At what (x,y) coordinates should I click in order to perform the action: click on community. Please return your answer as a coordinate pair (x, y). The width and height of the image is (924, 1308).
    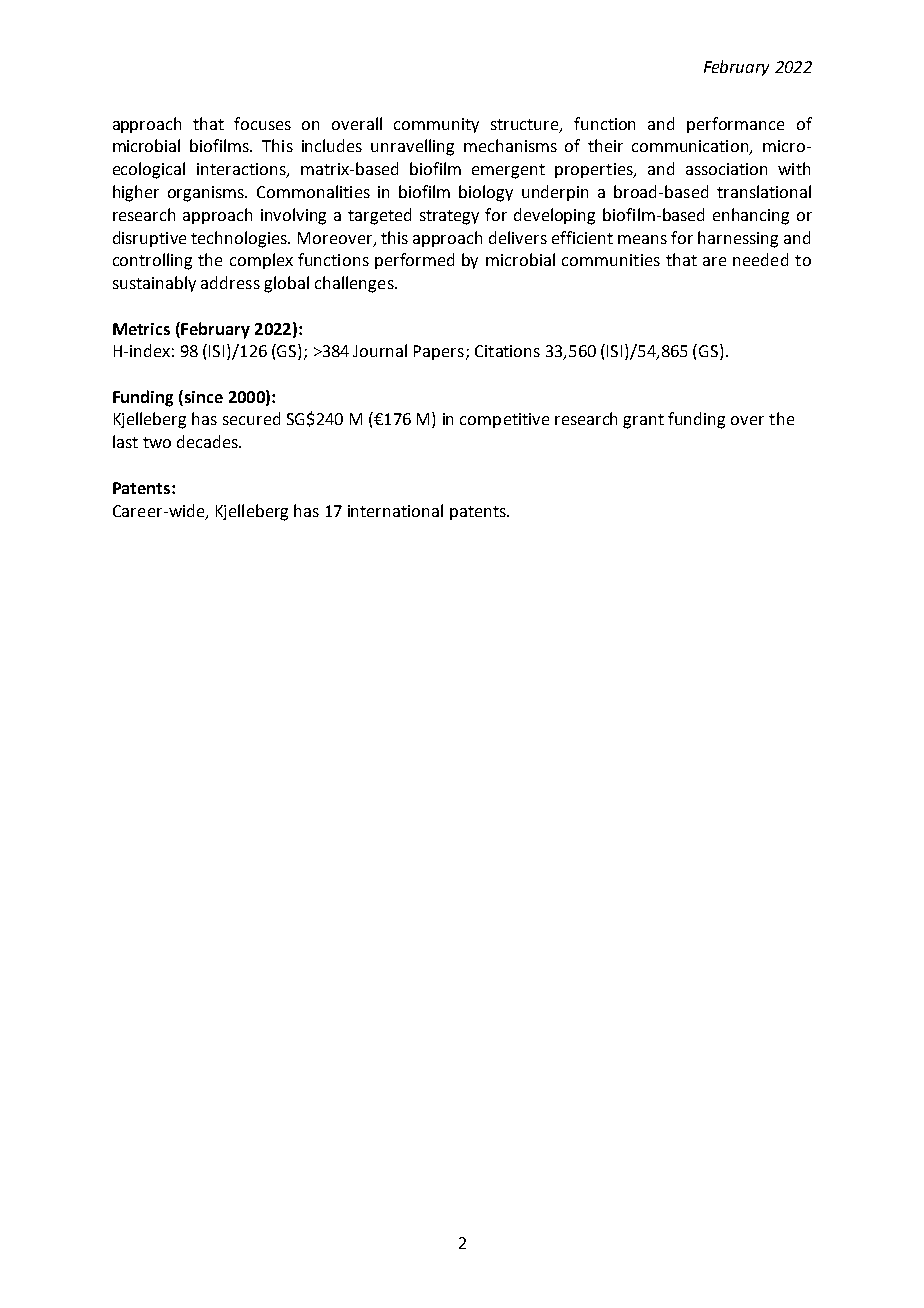
    Looking at the image, I should click on (436, 125).
